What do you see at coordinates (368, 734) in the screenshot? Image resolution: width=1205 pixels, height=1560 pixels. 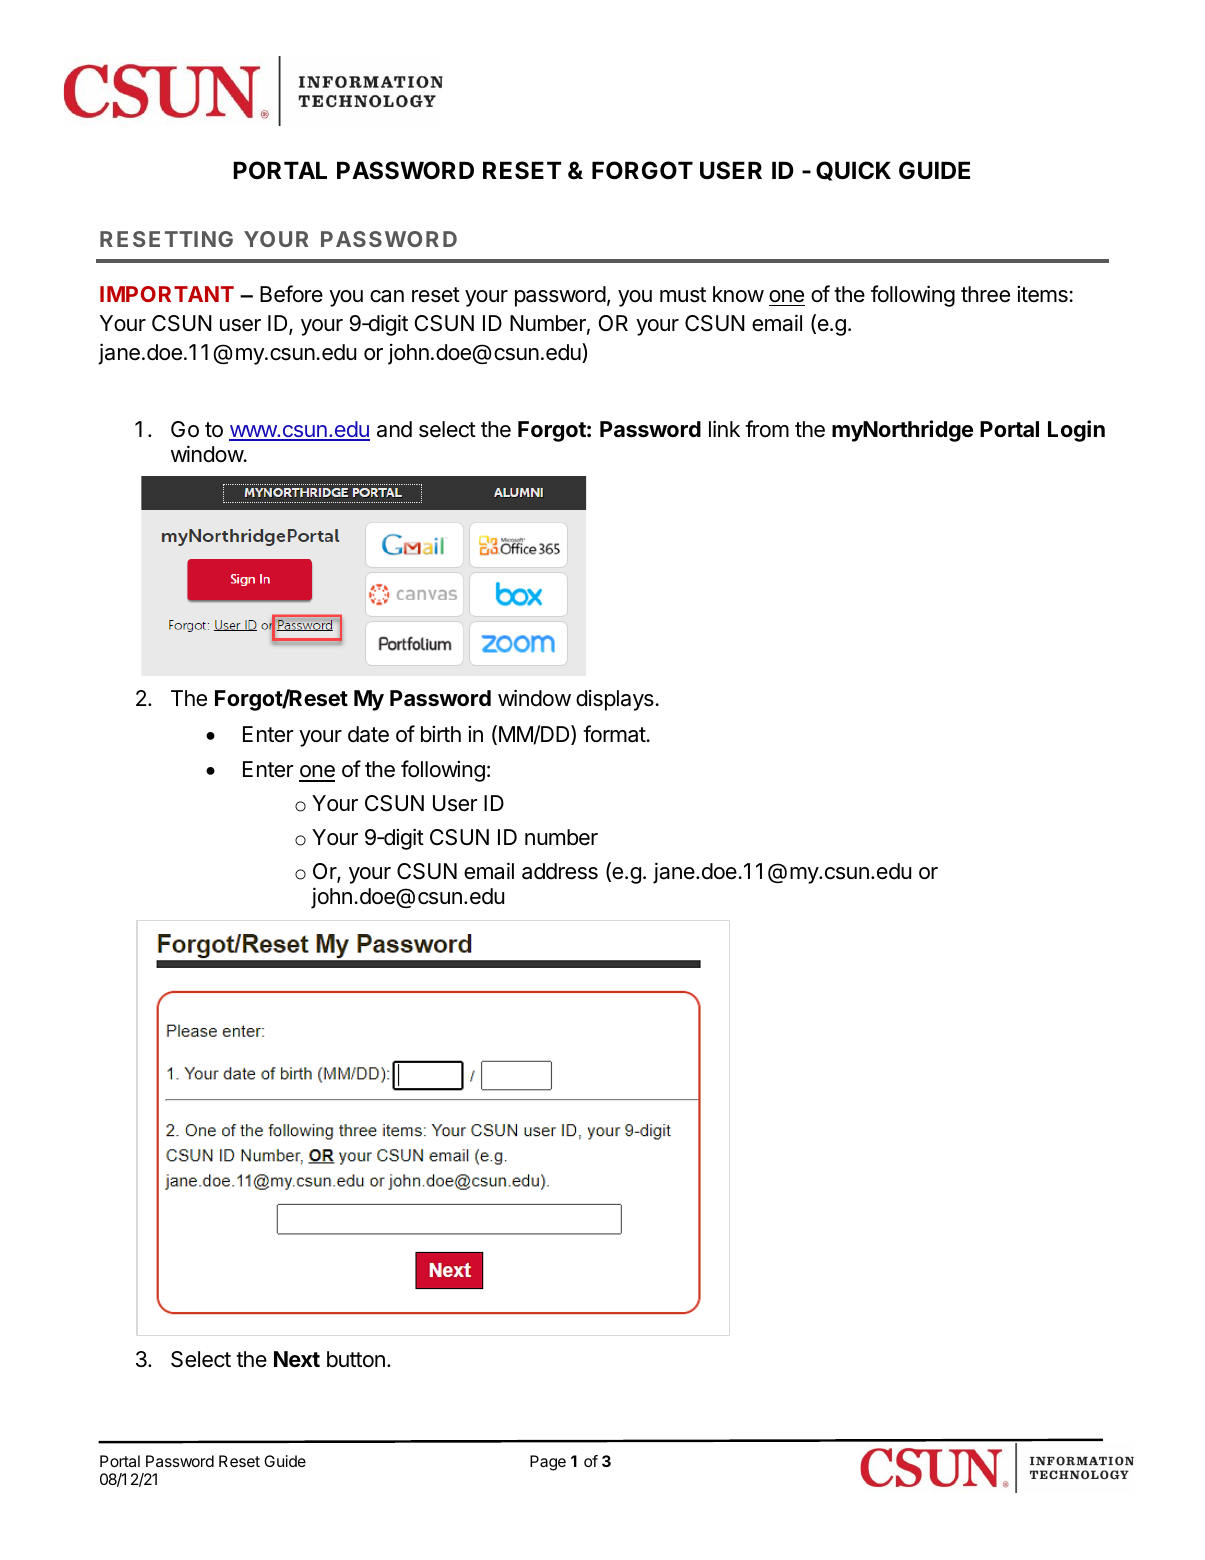 I see `date` at bounding box center [368, 734].
